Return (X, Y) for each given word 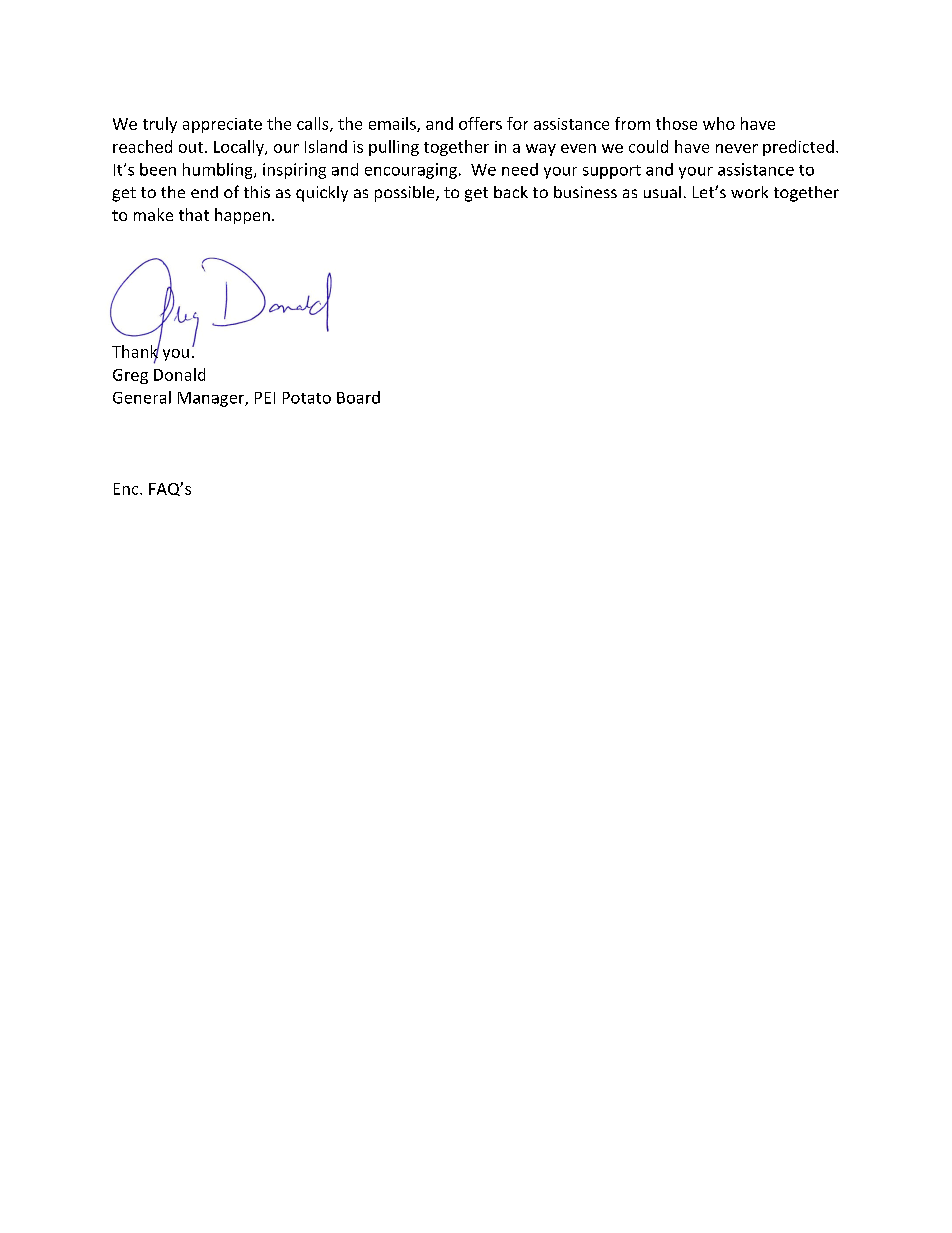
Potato (307, 398)
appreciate (222, 125)
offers (480, 123)
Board (358, 397)
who (719, 123)
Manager (212, 399)
